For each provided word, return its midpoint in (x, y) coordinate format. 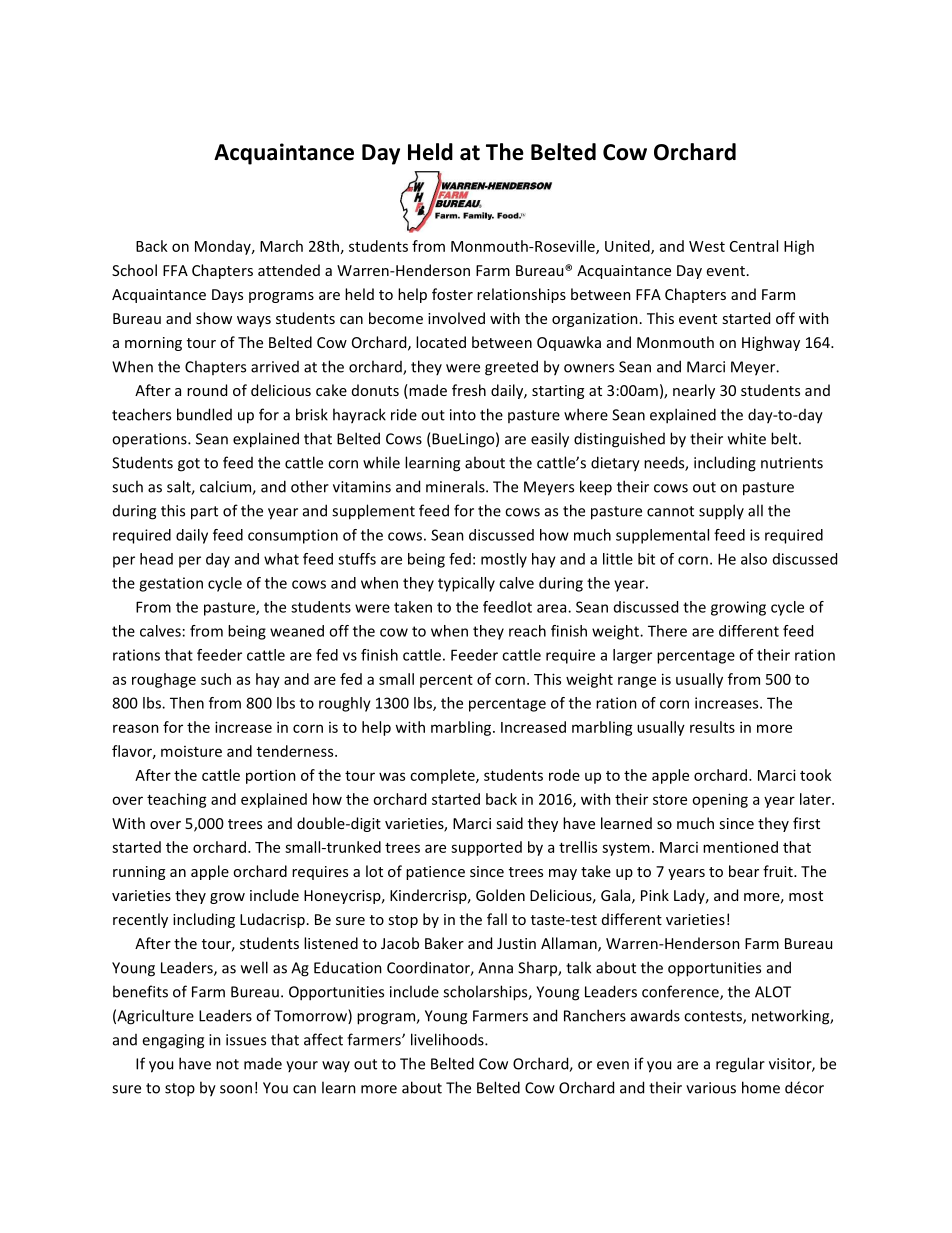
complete (443, 776)
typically (466, 584)
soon (236, 1089)
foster (452, 294)
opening (720, 800)
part (204, 513)
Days (227, 296)
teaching (177, 800)
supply (721, 512)
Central (754, 246)
